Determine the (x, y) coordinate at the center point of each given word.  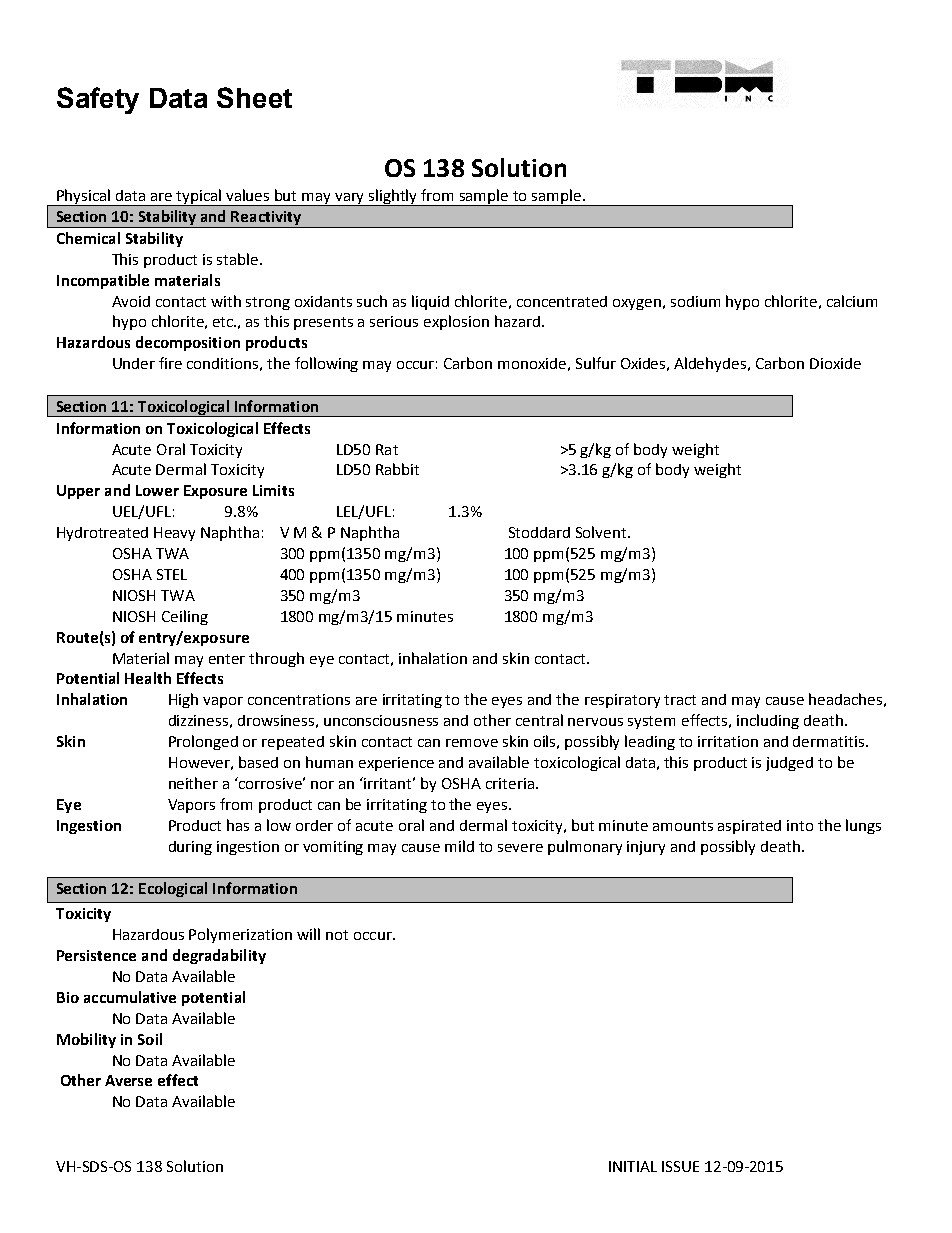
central (539, 720)
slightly (393, 197)
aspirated (749, 827)
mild (459, 846)
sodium (695, 301)
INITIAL (633, 1166)
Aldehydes (711, 364)
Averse (128, 1080)
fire (170, 363)
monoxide (532, 363)
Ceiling (185, 617)
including (768, 721)
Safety (98, 100)
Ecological (173, 889)
